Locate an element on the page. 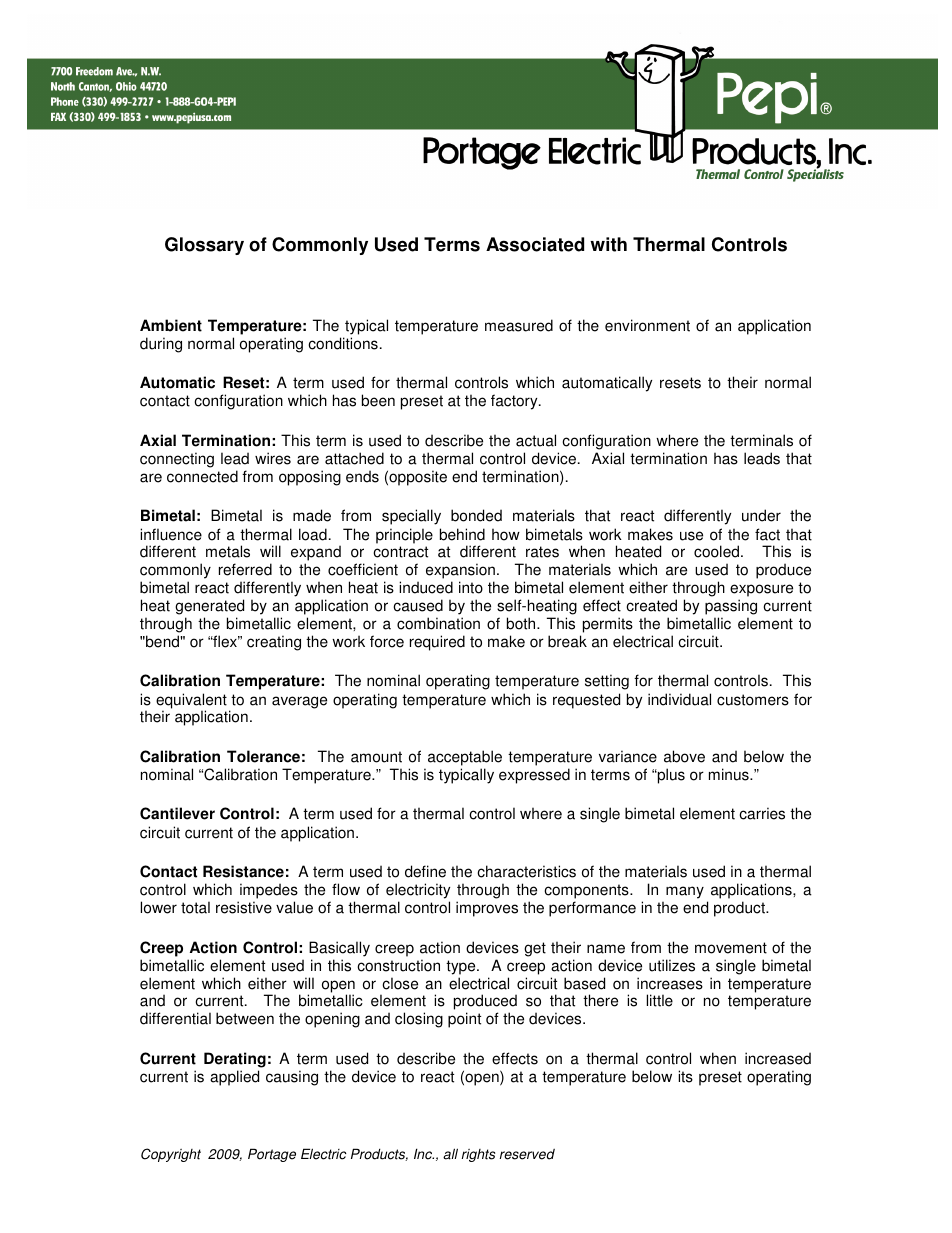 This image has width=952, height=1233. Glossary is located at coordinates (204, 246).
